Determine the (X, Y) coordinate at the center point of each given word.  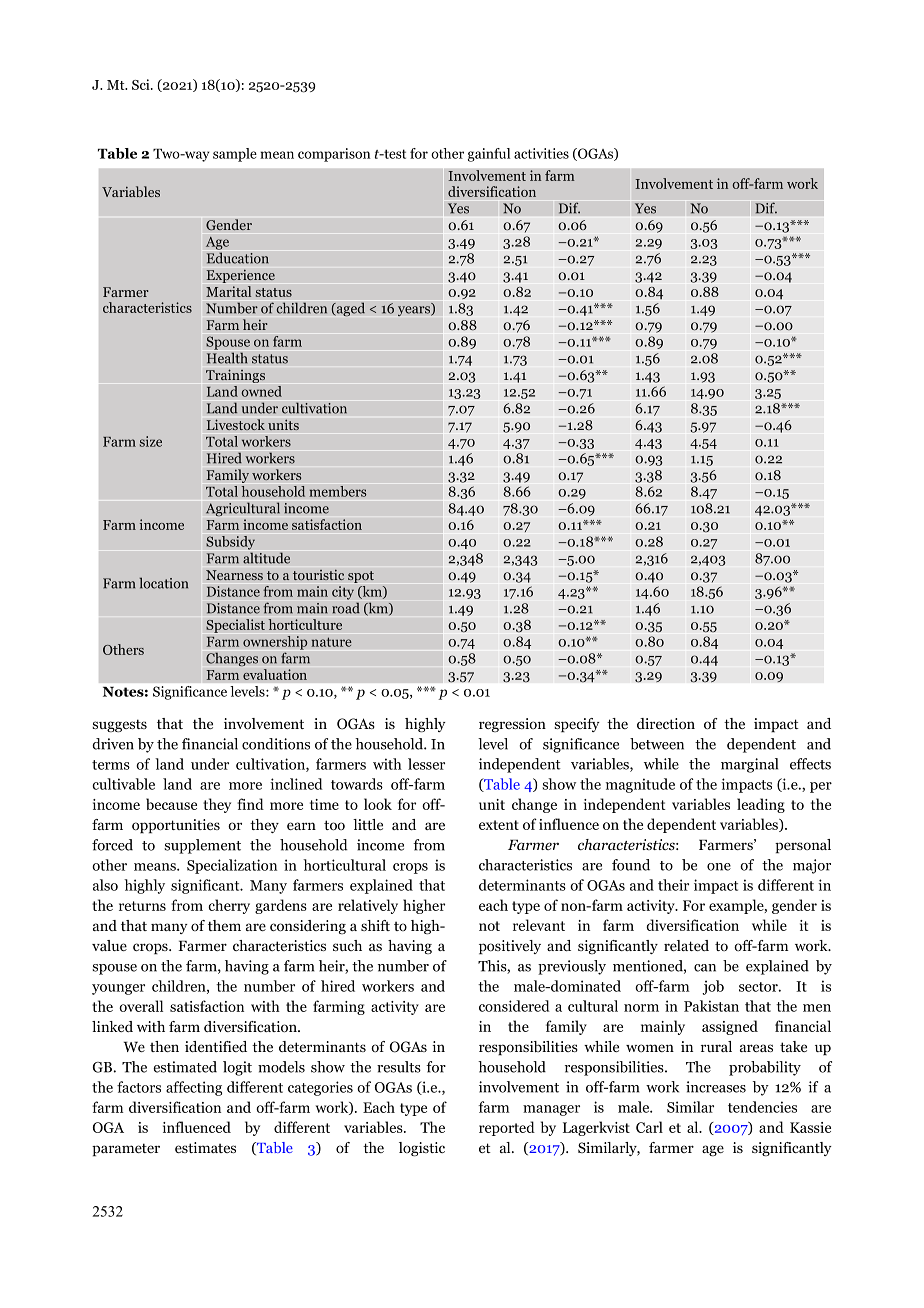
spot (361, 577)
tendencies (762, 1107)
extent (499, 825)
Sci (142, 84)
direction (666, 724)
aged (349, 309)
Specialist (235, 626)
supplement (202, 846)
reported (507, 1128)
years (415, 310)
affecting (194, 1088)
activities (541, 153)
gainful (489, 155)
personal (803, 846)
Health (227, 358)
